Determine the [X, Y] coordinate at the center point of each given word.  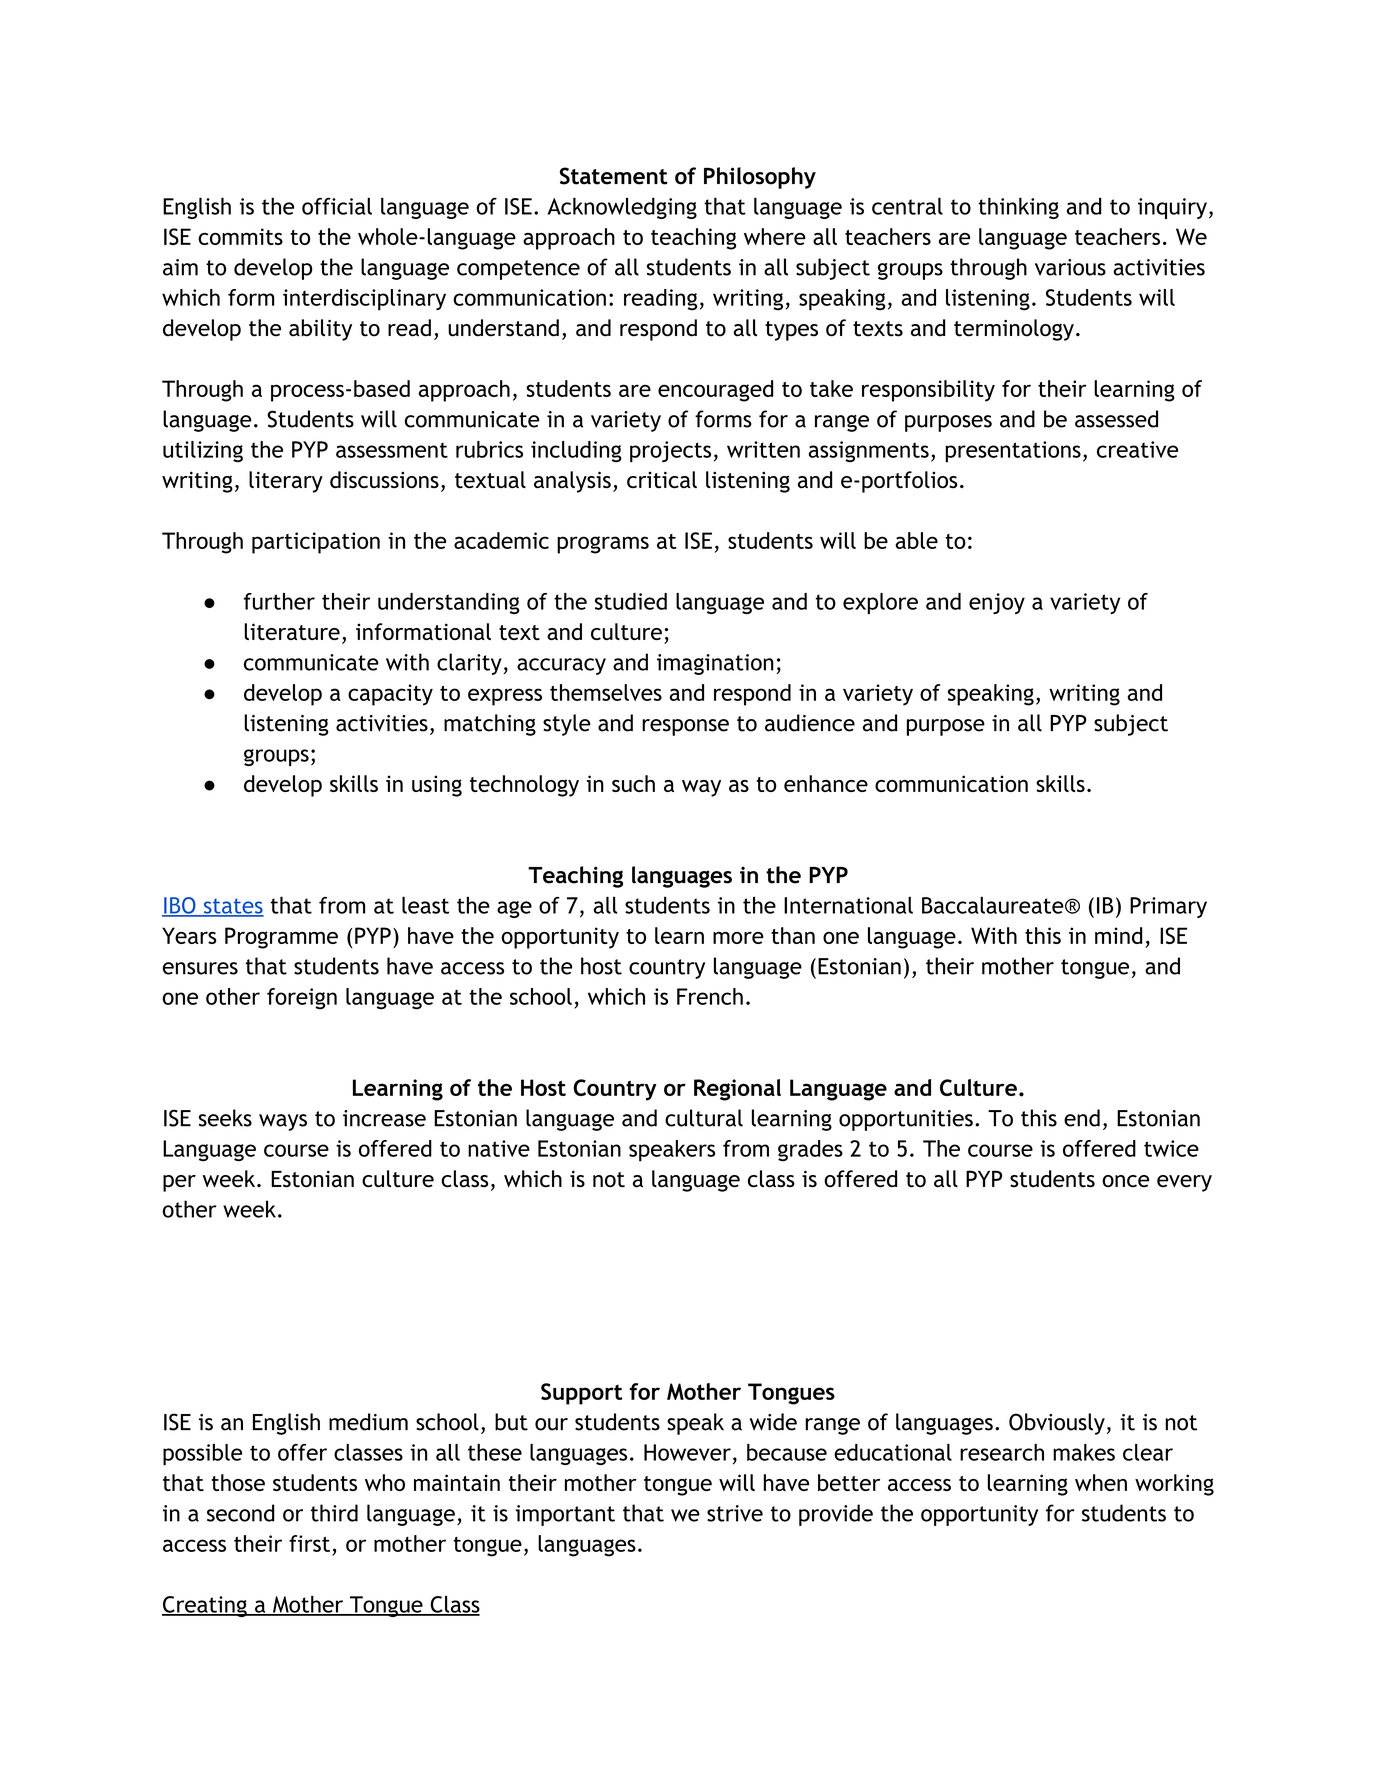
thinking [1018, 208]
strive [735, 1513]
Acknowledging [622, 208]
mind [1119, 935]
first [309, 1543]
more [738, 938]
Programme [281, 938]
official [337, 206]
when [1101, 1482]
